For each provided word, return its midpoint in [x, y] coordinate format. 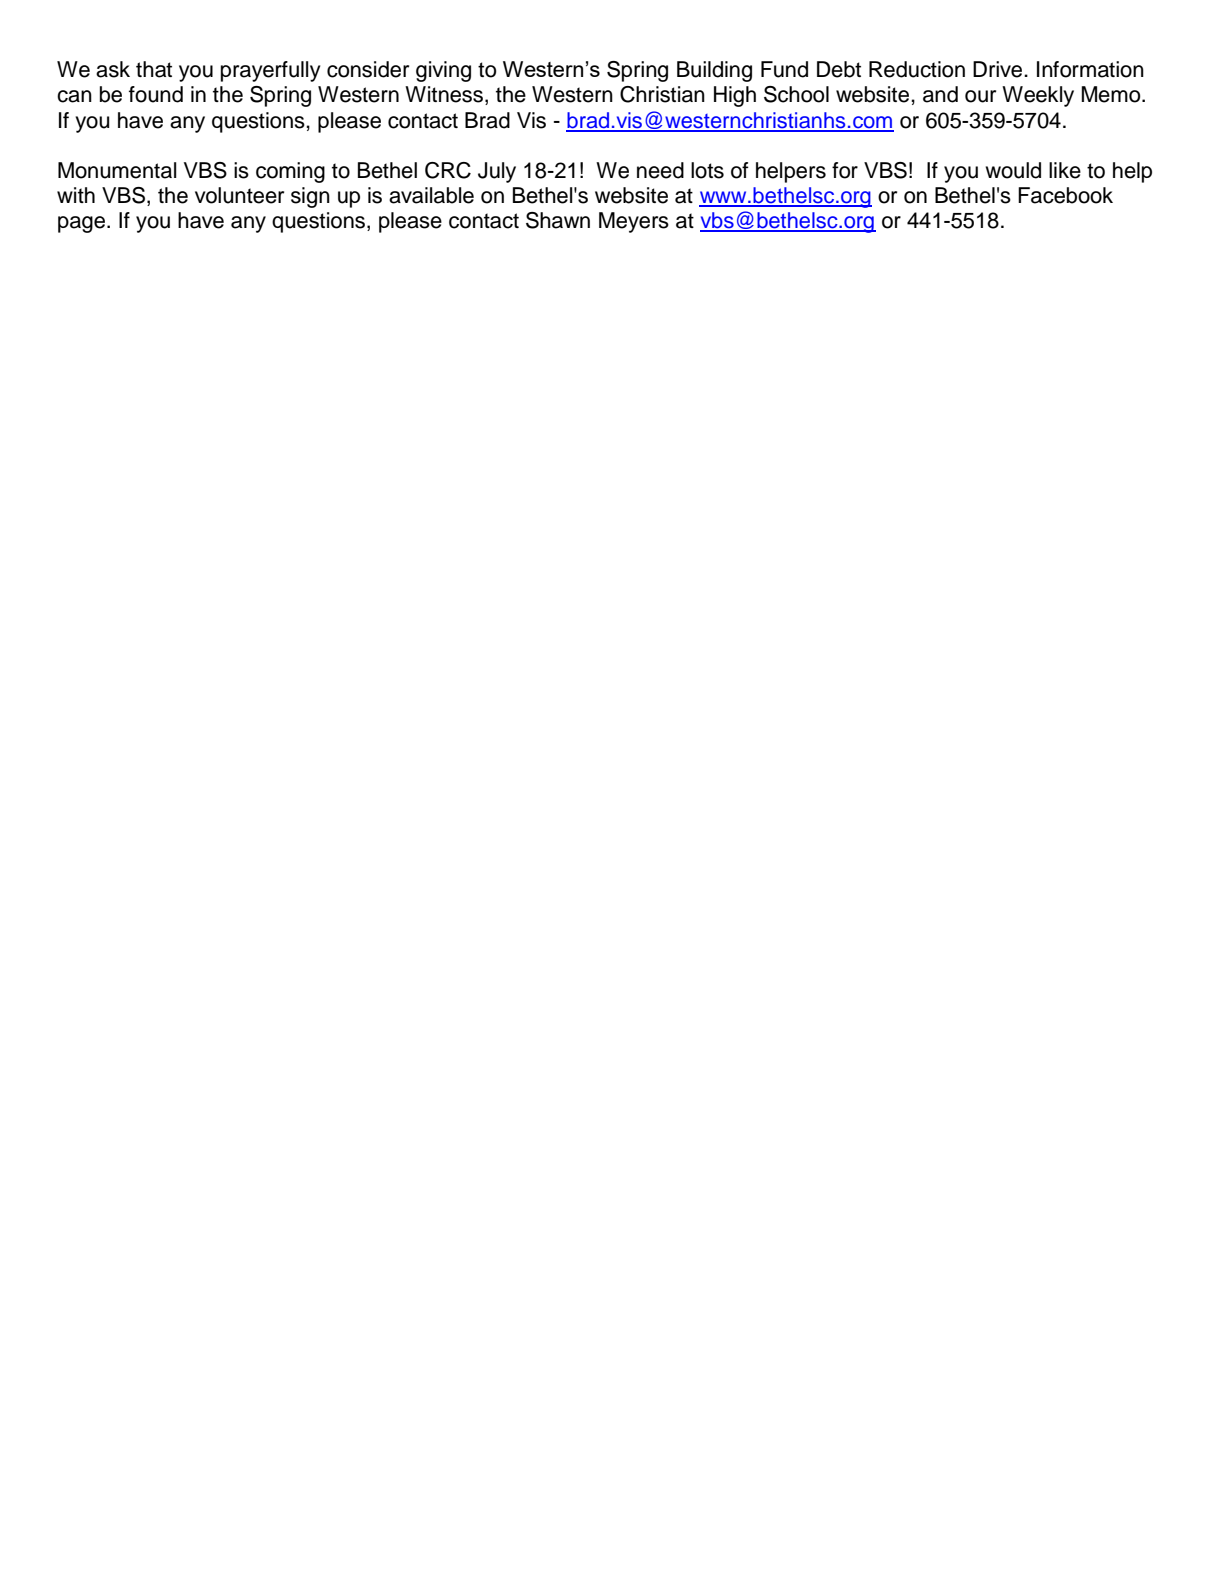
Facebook [1065, 195]
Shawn [558, 220]
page [83, 224]
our [980, 96]
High [735, 96]
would [1013, 170]
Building [714, 71]
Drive [999, 69]
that [154, 69]
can [74, 96]
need [660, 170]
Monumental [117, 170]
